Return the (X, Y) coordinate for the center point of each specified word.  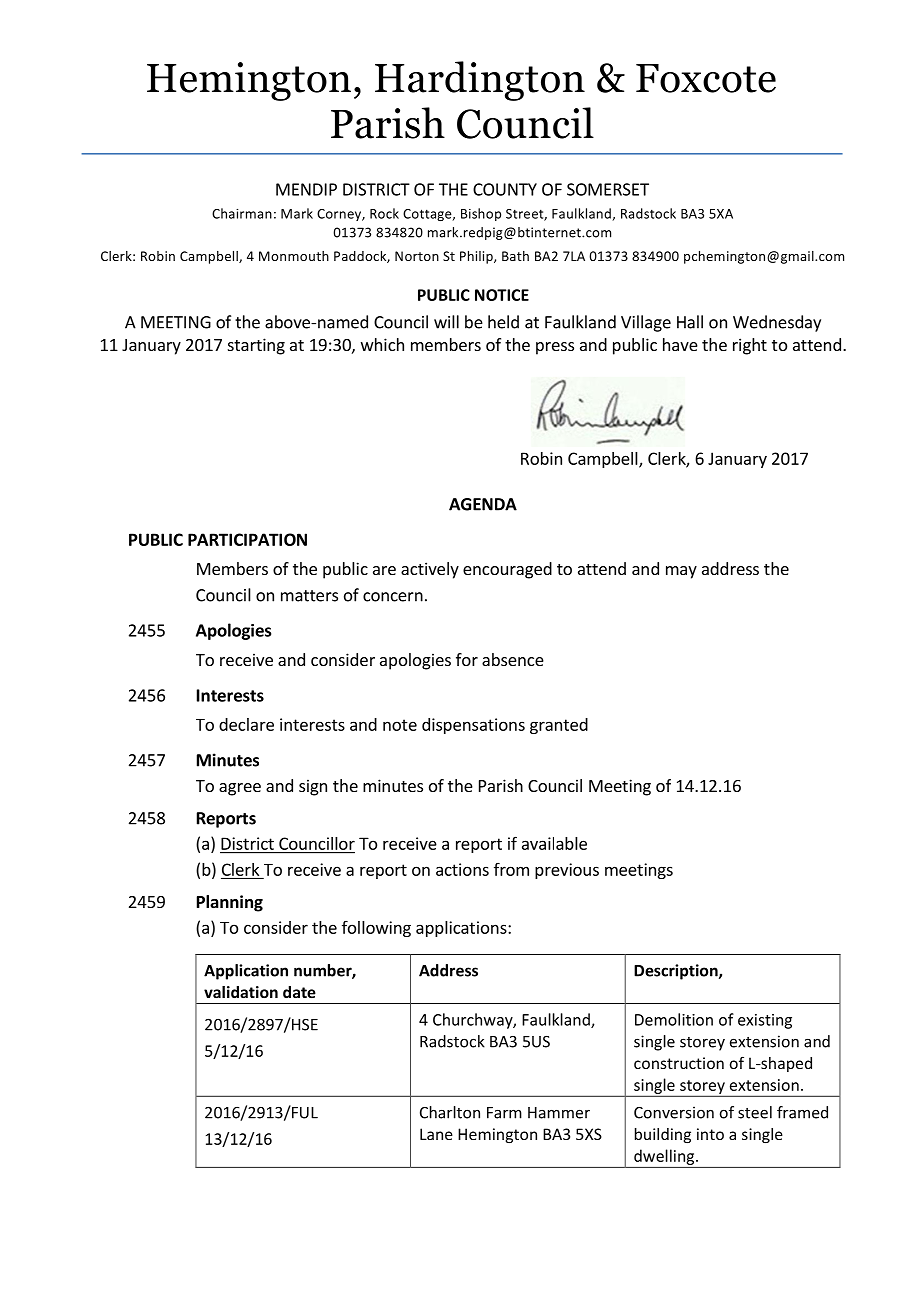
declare (246, 724)
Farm (504, 1113)
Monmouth (294, 256)
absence (513, 659)
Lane (436, 1134)
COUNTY (505, 189)
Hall (690, 322)
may (681, 572)
